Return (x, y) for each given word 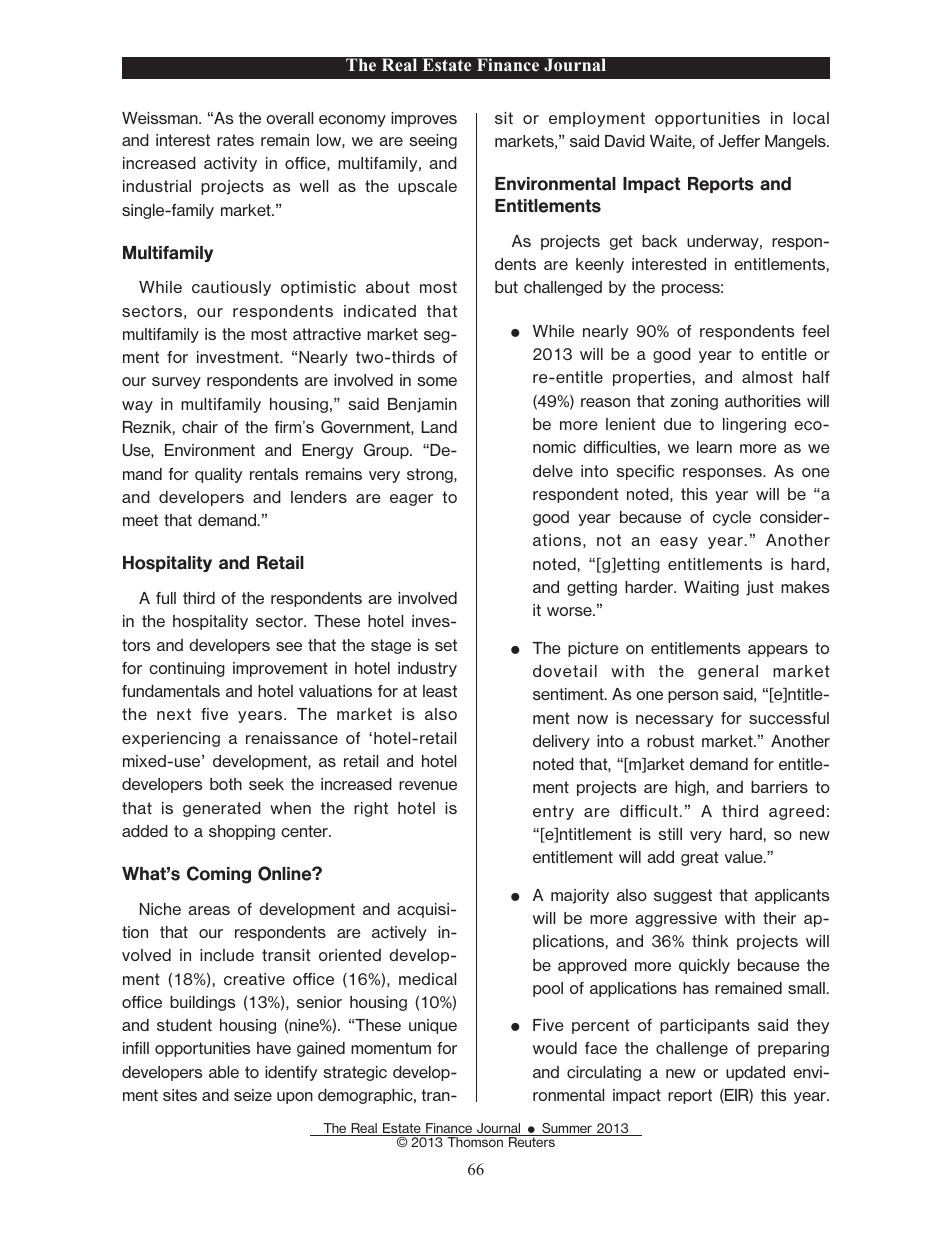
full (166, 598)
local (811, 118)
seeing (433, 141)
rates (235, 140)
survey (176, 383)
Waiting (711, 588)
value (745, 857)
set (446, 645)
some (437, 381)
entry (553, 812)
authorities (763, 401)
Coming (219, 875)
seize (253, 1095)
